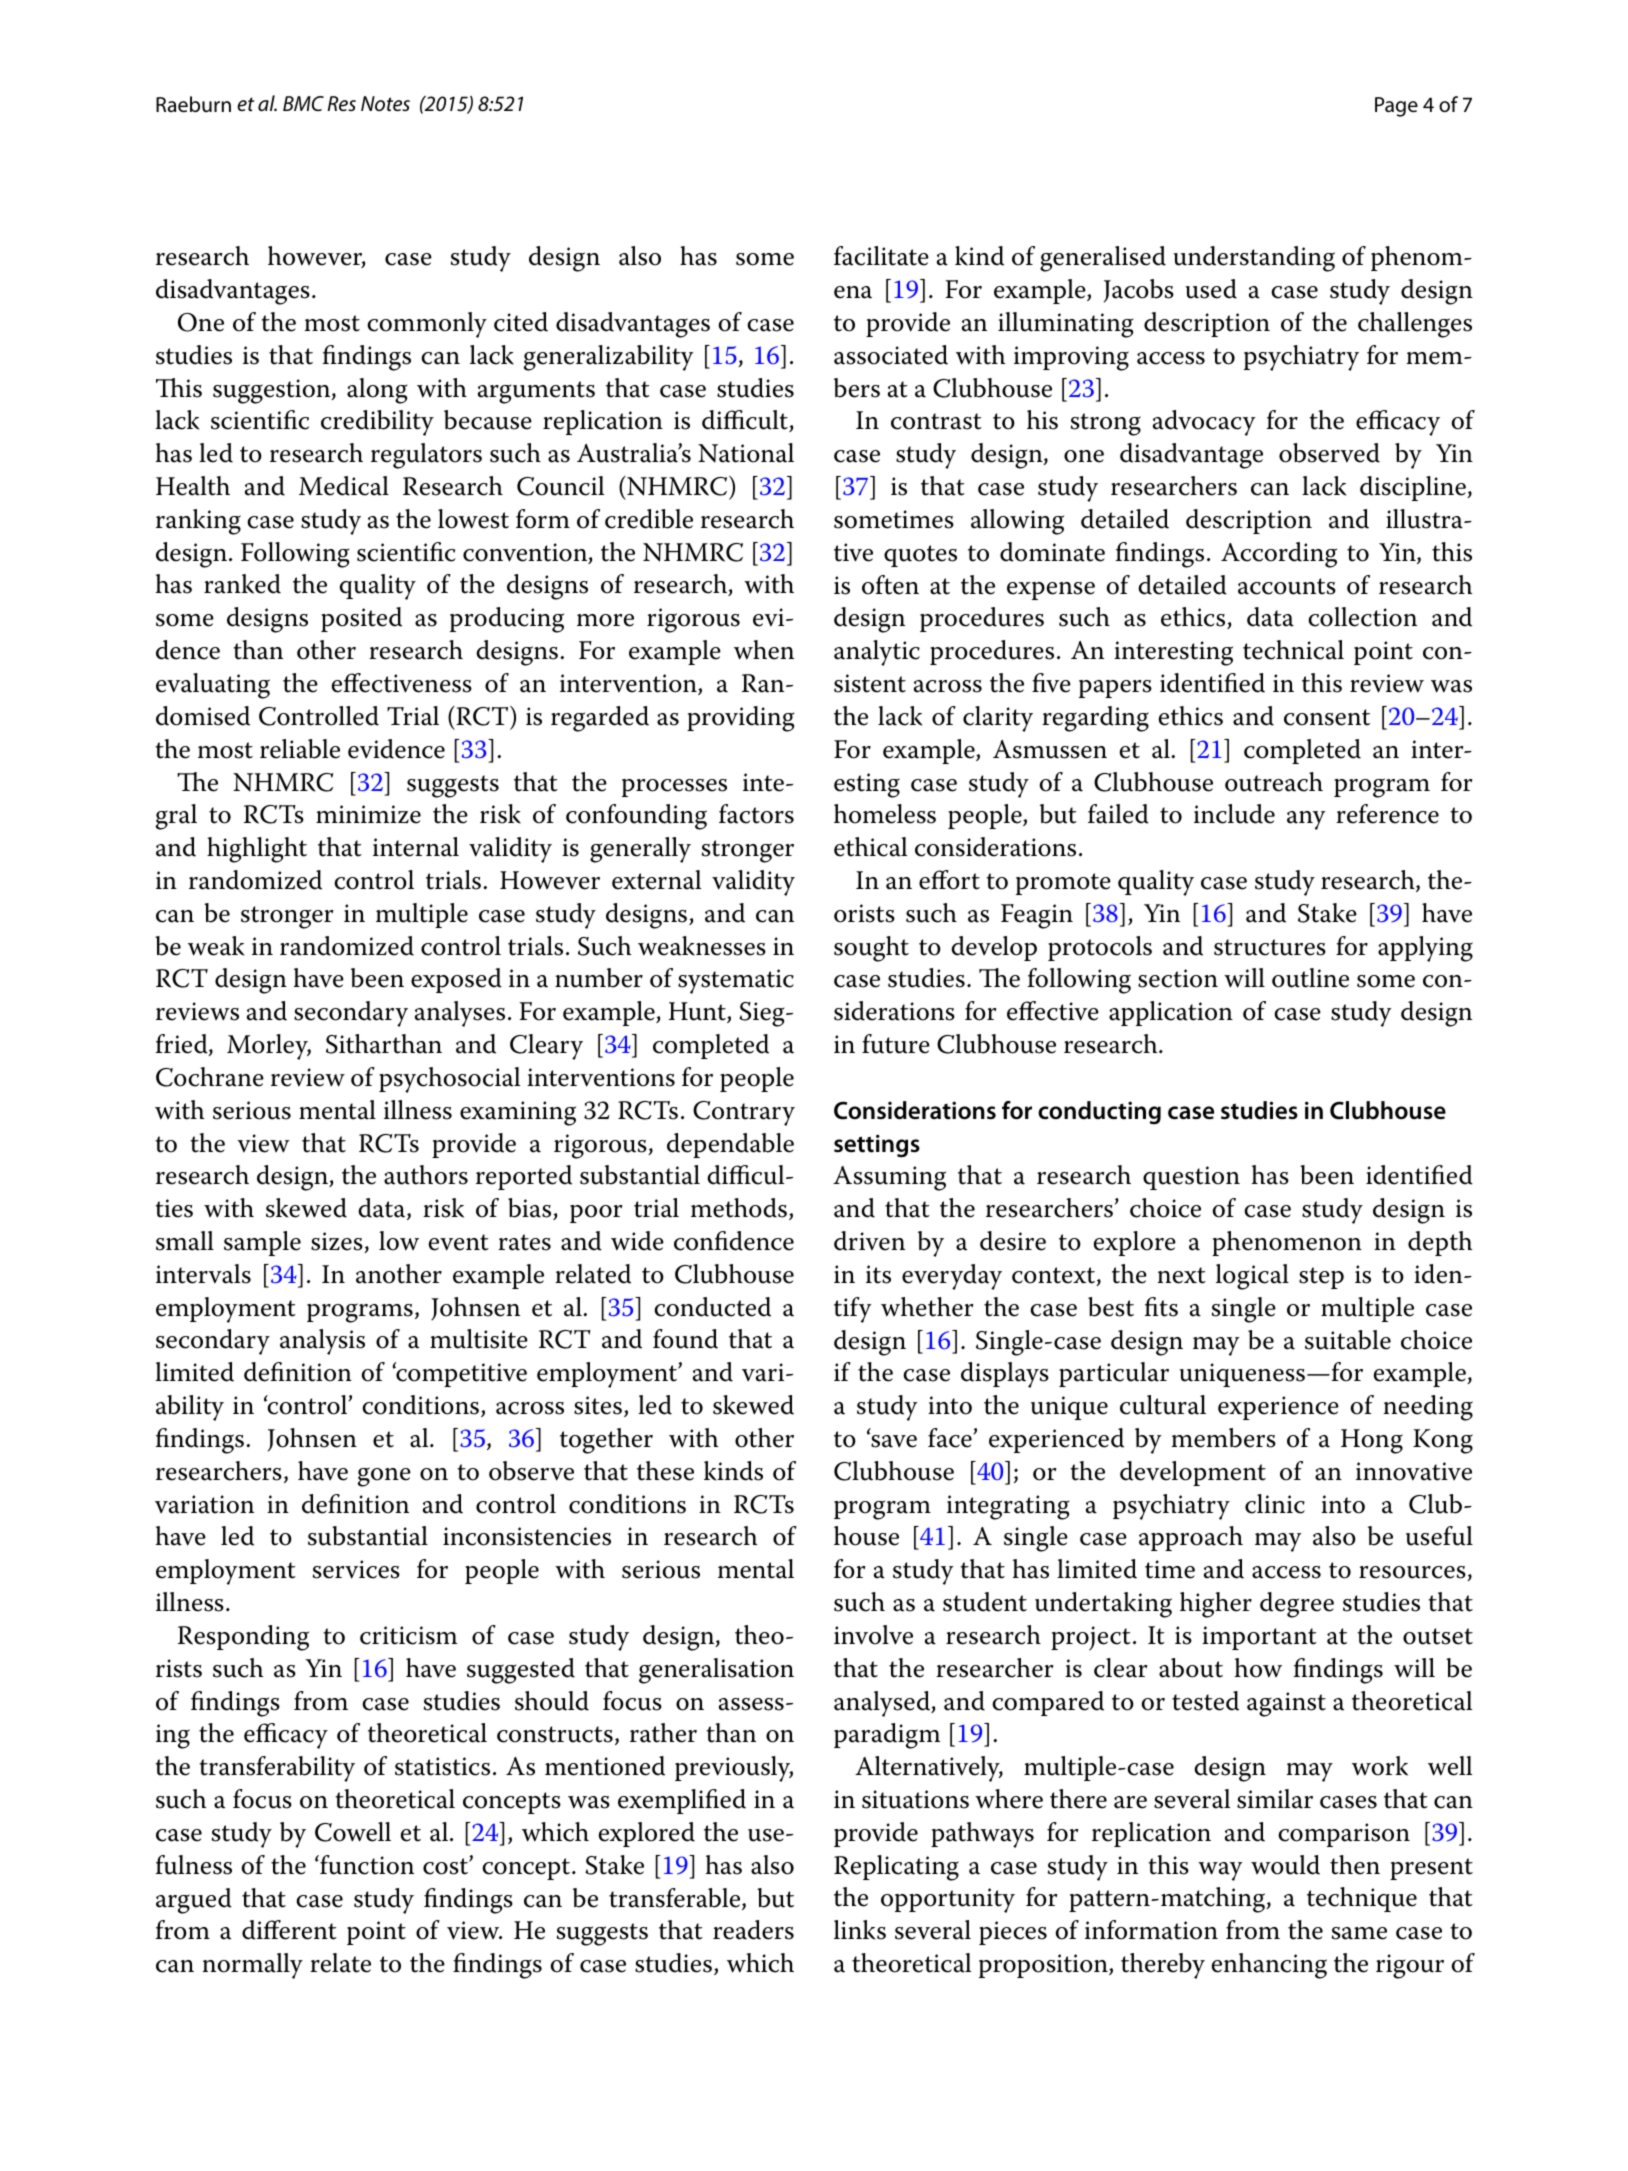  Describe the element at coordinates (712, 1307) in the screenshot. I see `conducted` at that location.
